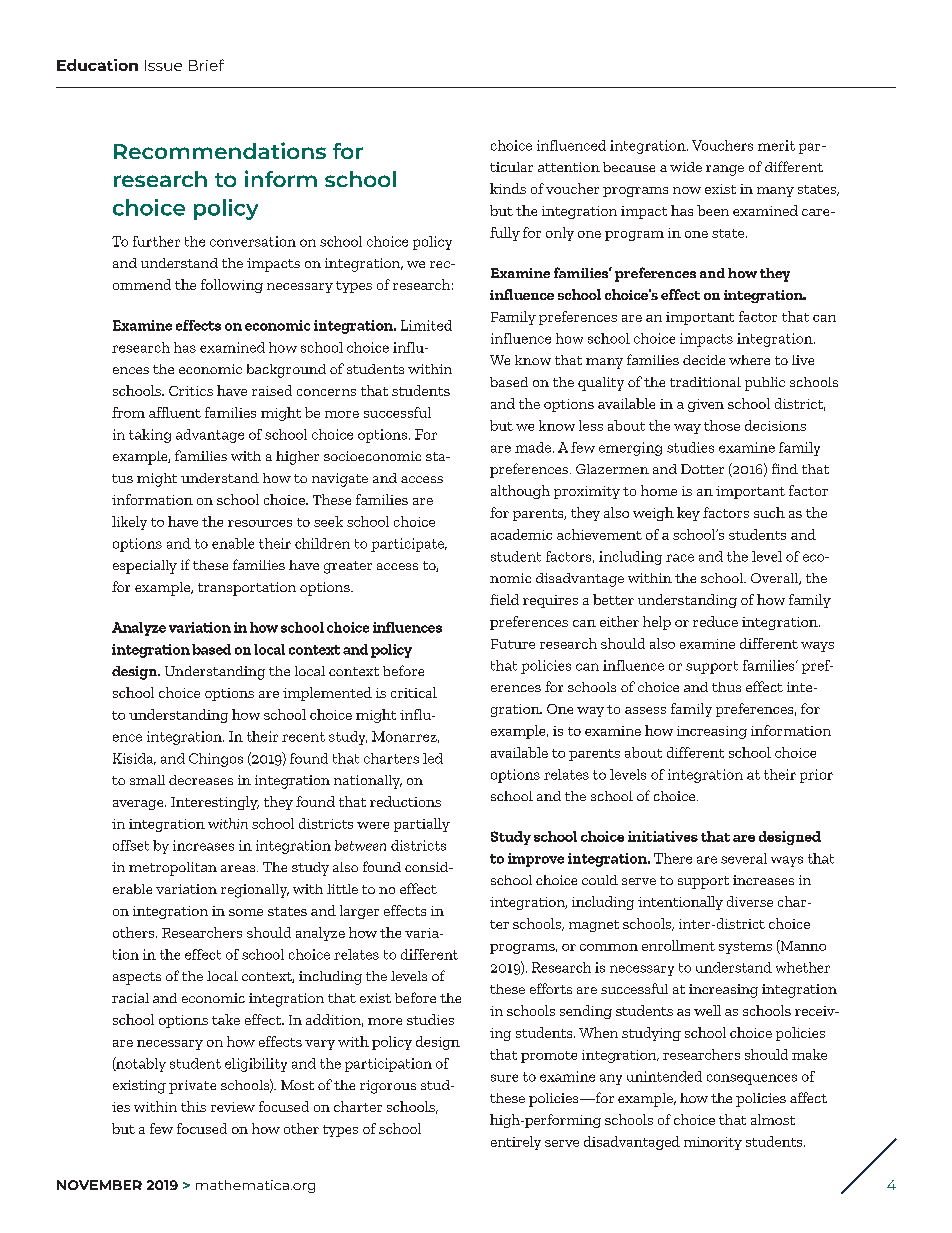  What do you see at coordinates (145, 567) in the screenshot?
I see `especially` at bounding box center [145, 567].
